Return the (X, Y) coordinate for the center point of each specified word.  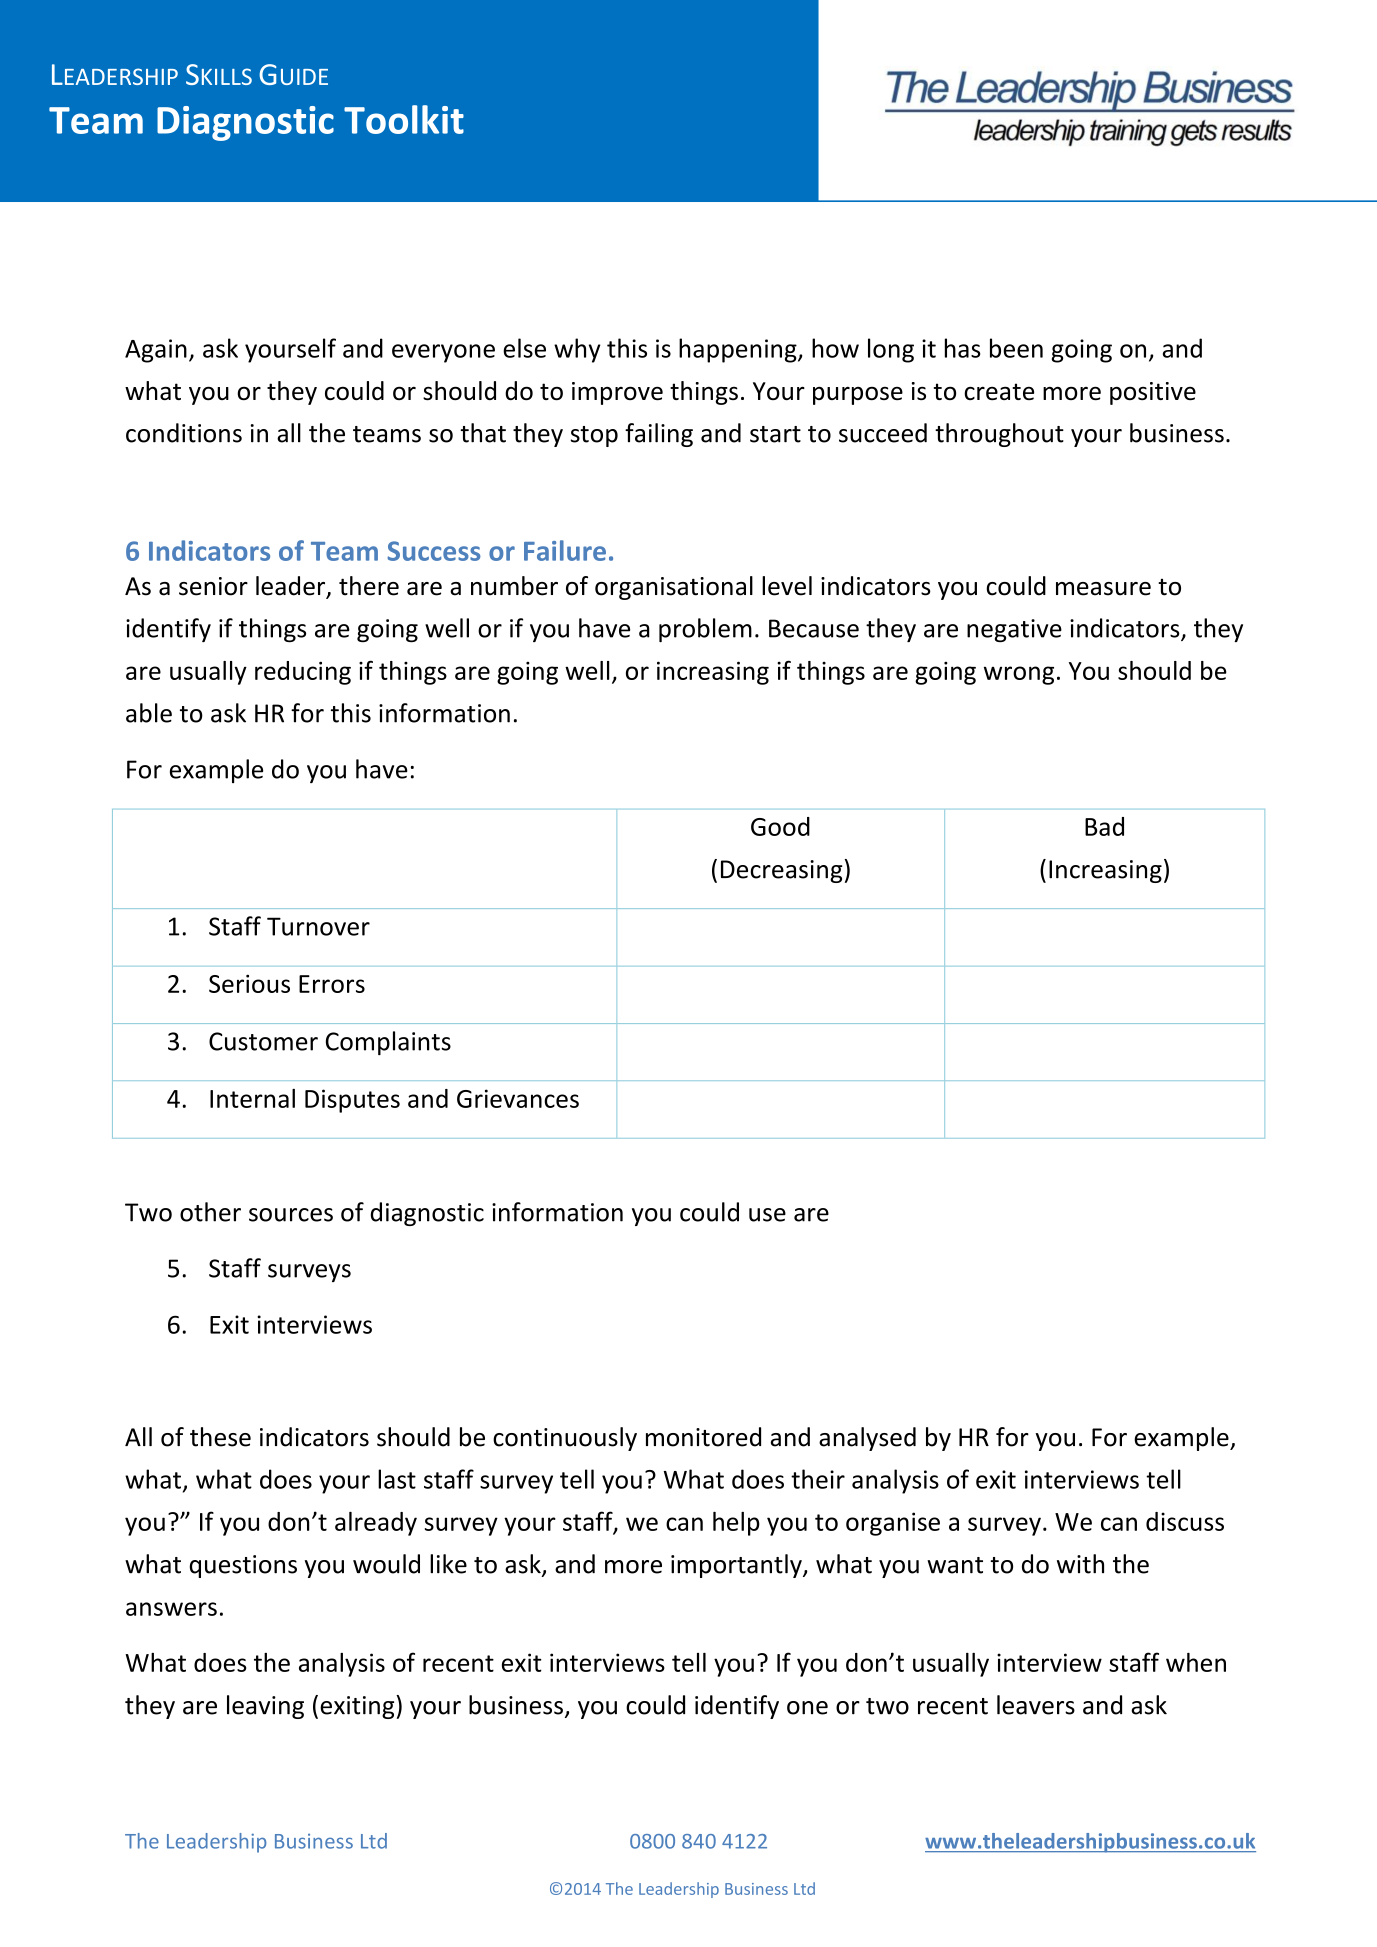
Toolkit (404, 119)
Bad (1104, 826)
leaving (265, 1707)
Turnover (318, 926)
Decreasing (782, 871)
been (1016, 348)
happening (739, 350)
